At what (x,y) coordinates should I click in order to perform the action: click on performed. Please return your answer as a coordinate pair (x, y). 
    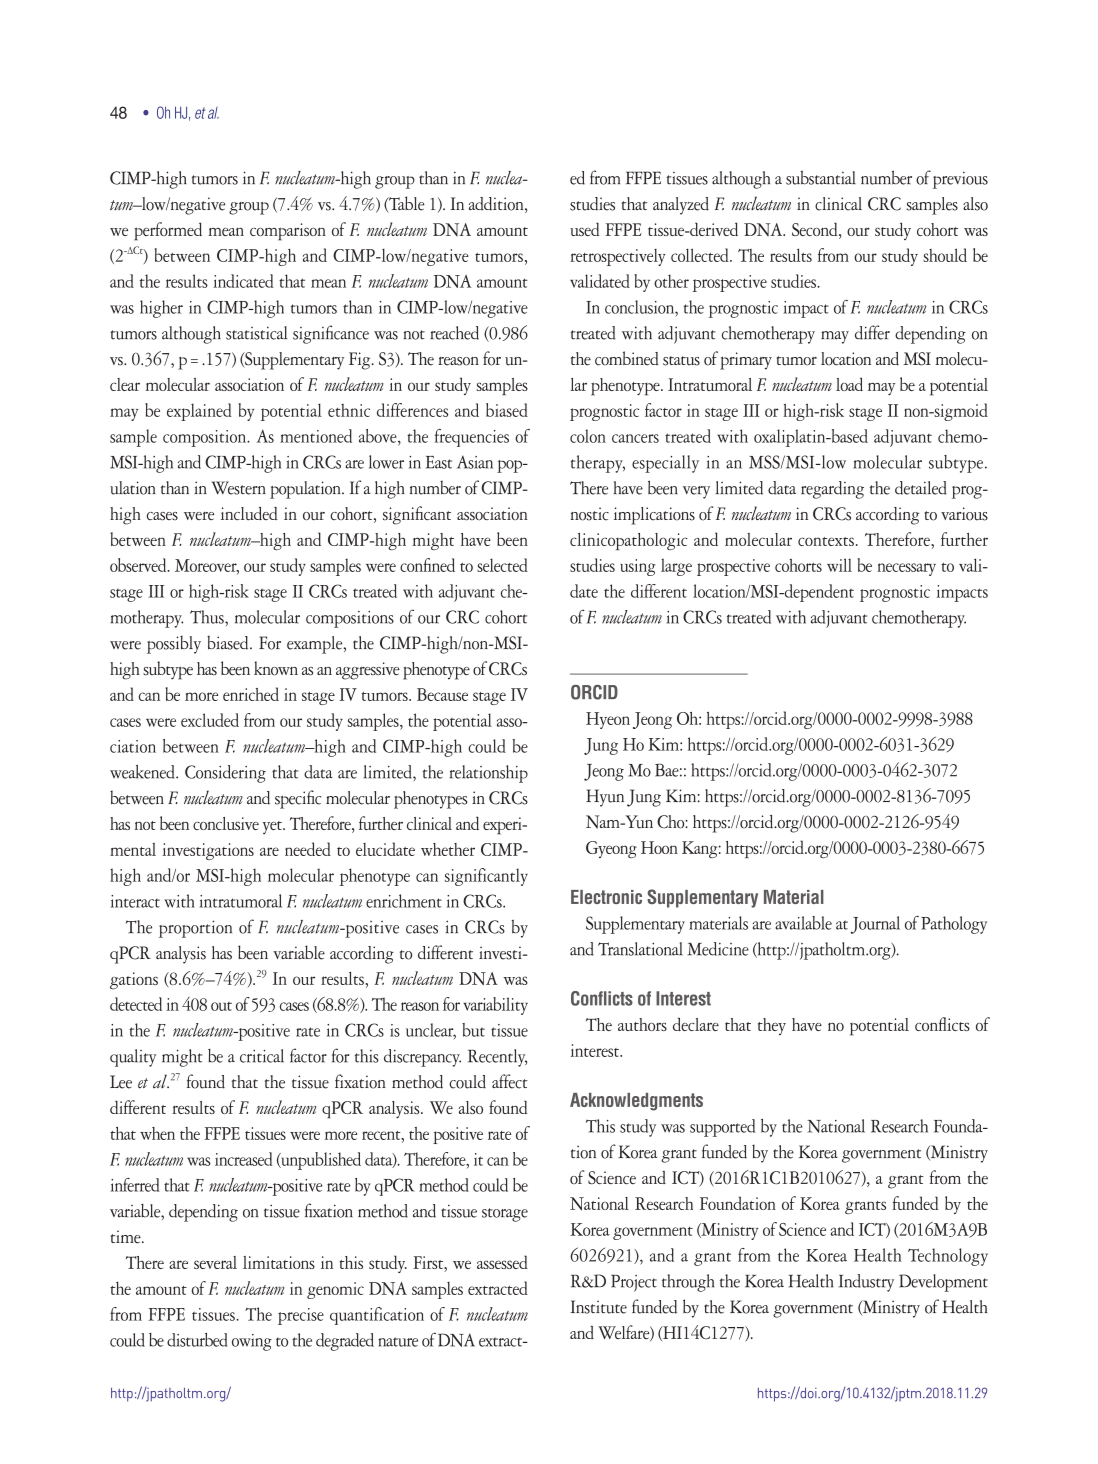
    Looking at the image, I should click on (168, 231).
